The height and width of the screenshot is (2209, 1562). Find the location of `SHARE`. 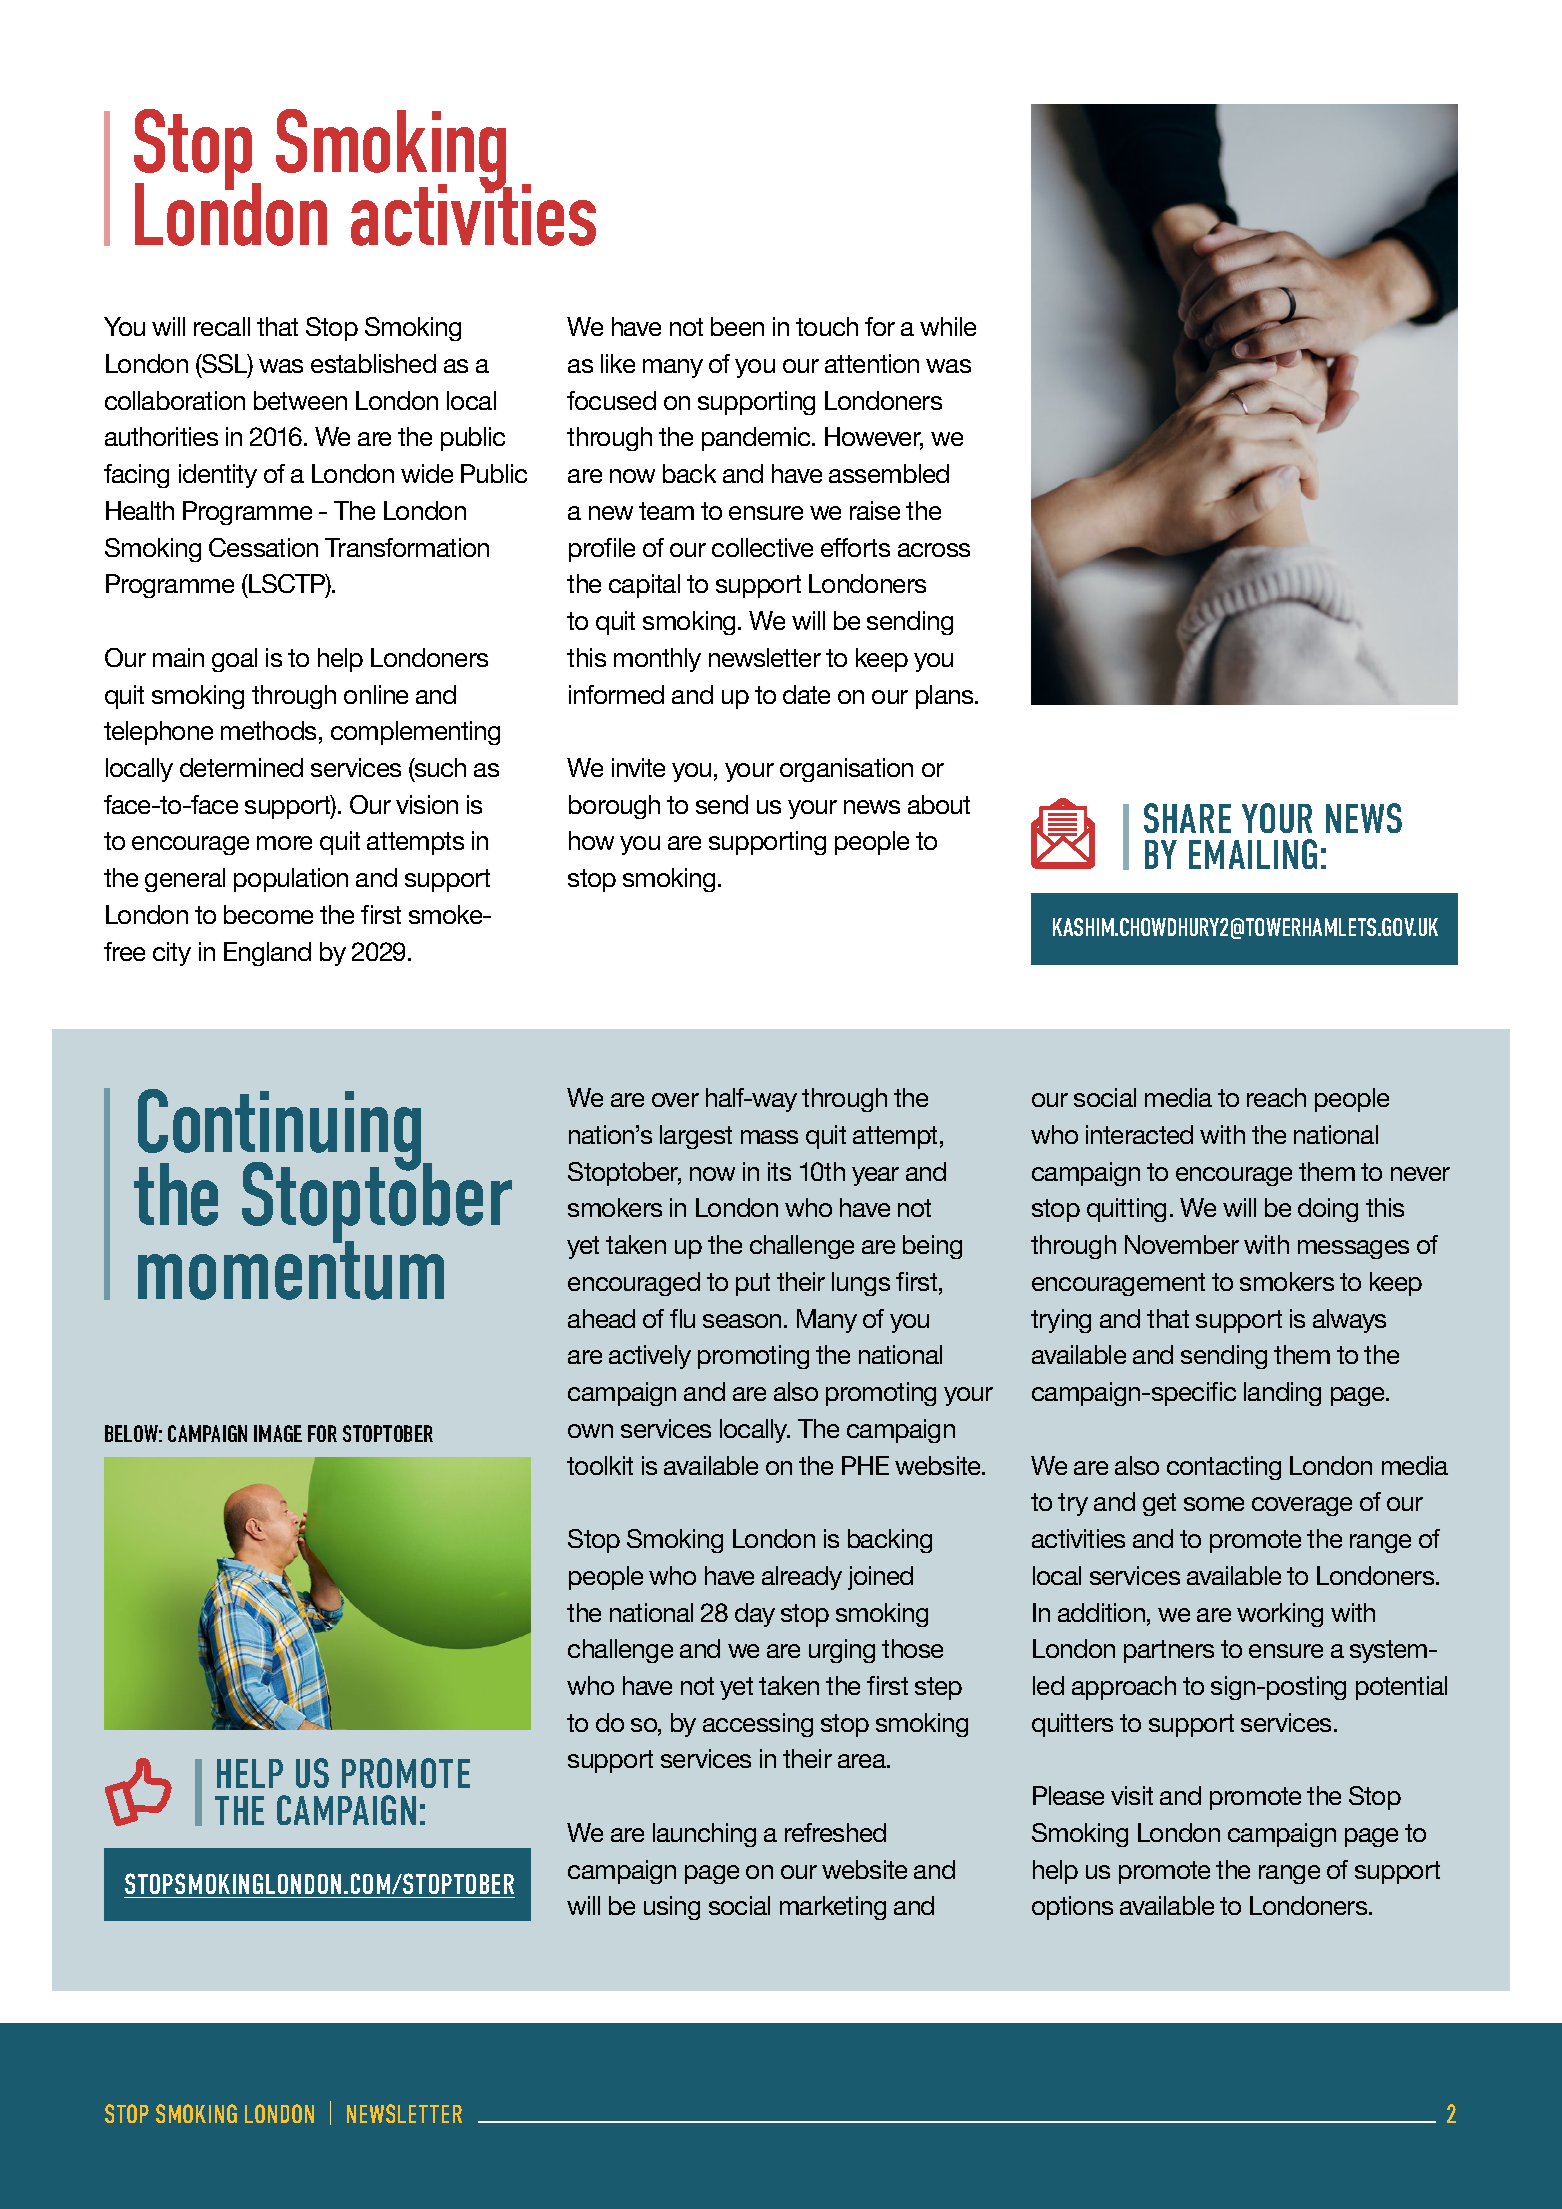

SHARE is located at coordinates (1187, 818).
